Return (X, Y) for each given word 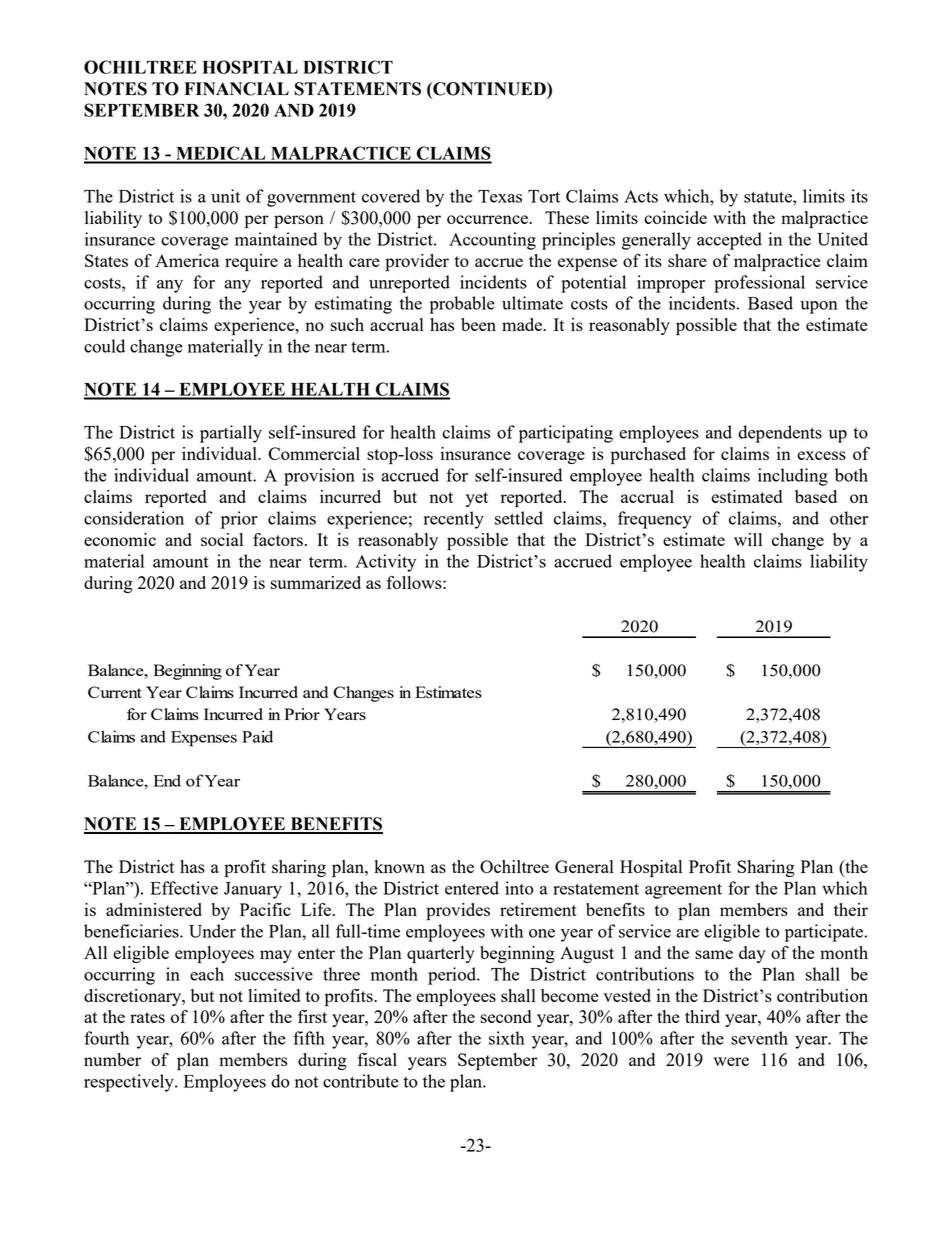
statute (769, 197)
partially (231, 434)
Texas (500, 196)
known (399, 866)
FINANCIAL (236, 89)
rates (147, 1017)
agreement (683, 891)
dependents (780, 434)
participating (566, 434)
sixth (507, 1038)
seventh (759, 1038)
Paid (257, 736)
